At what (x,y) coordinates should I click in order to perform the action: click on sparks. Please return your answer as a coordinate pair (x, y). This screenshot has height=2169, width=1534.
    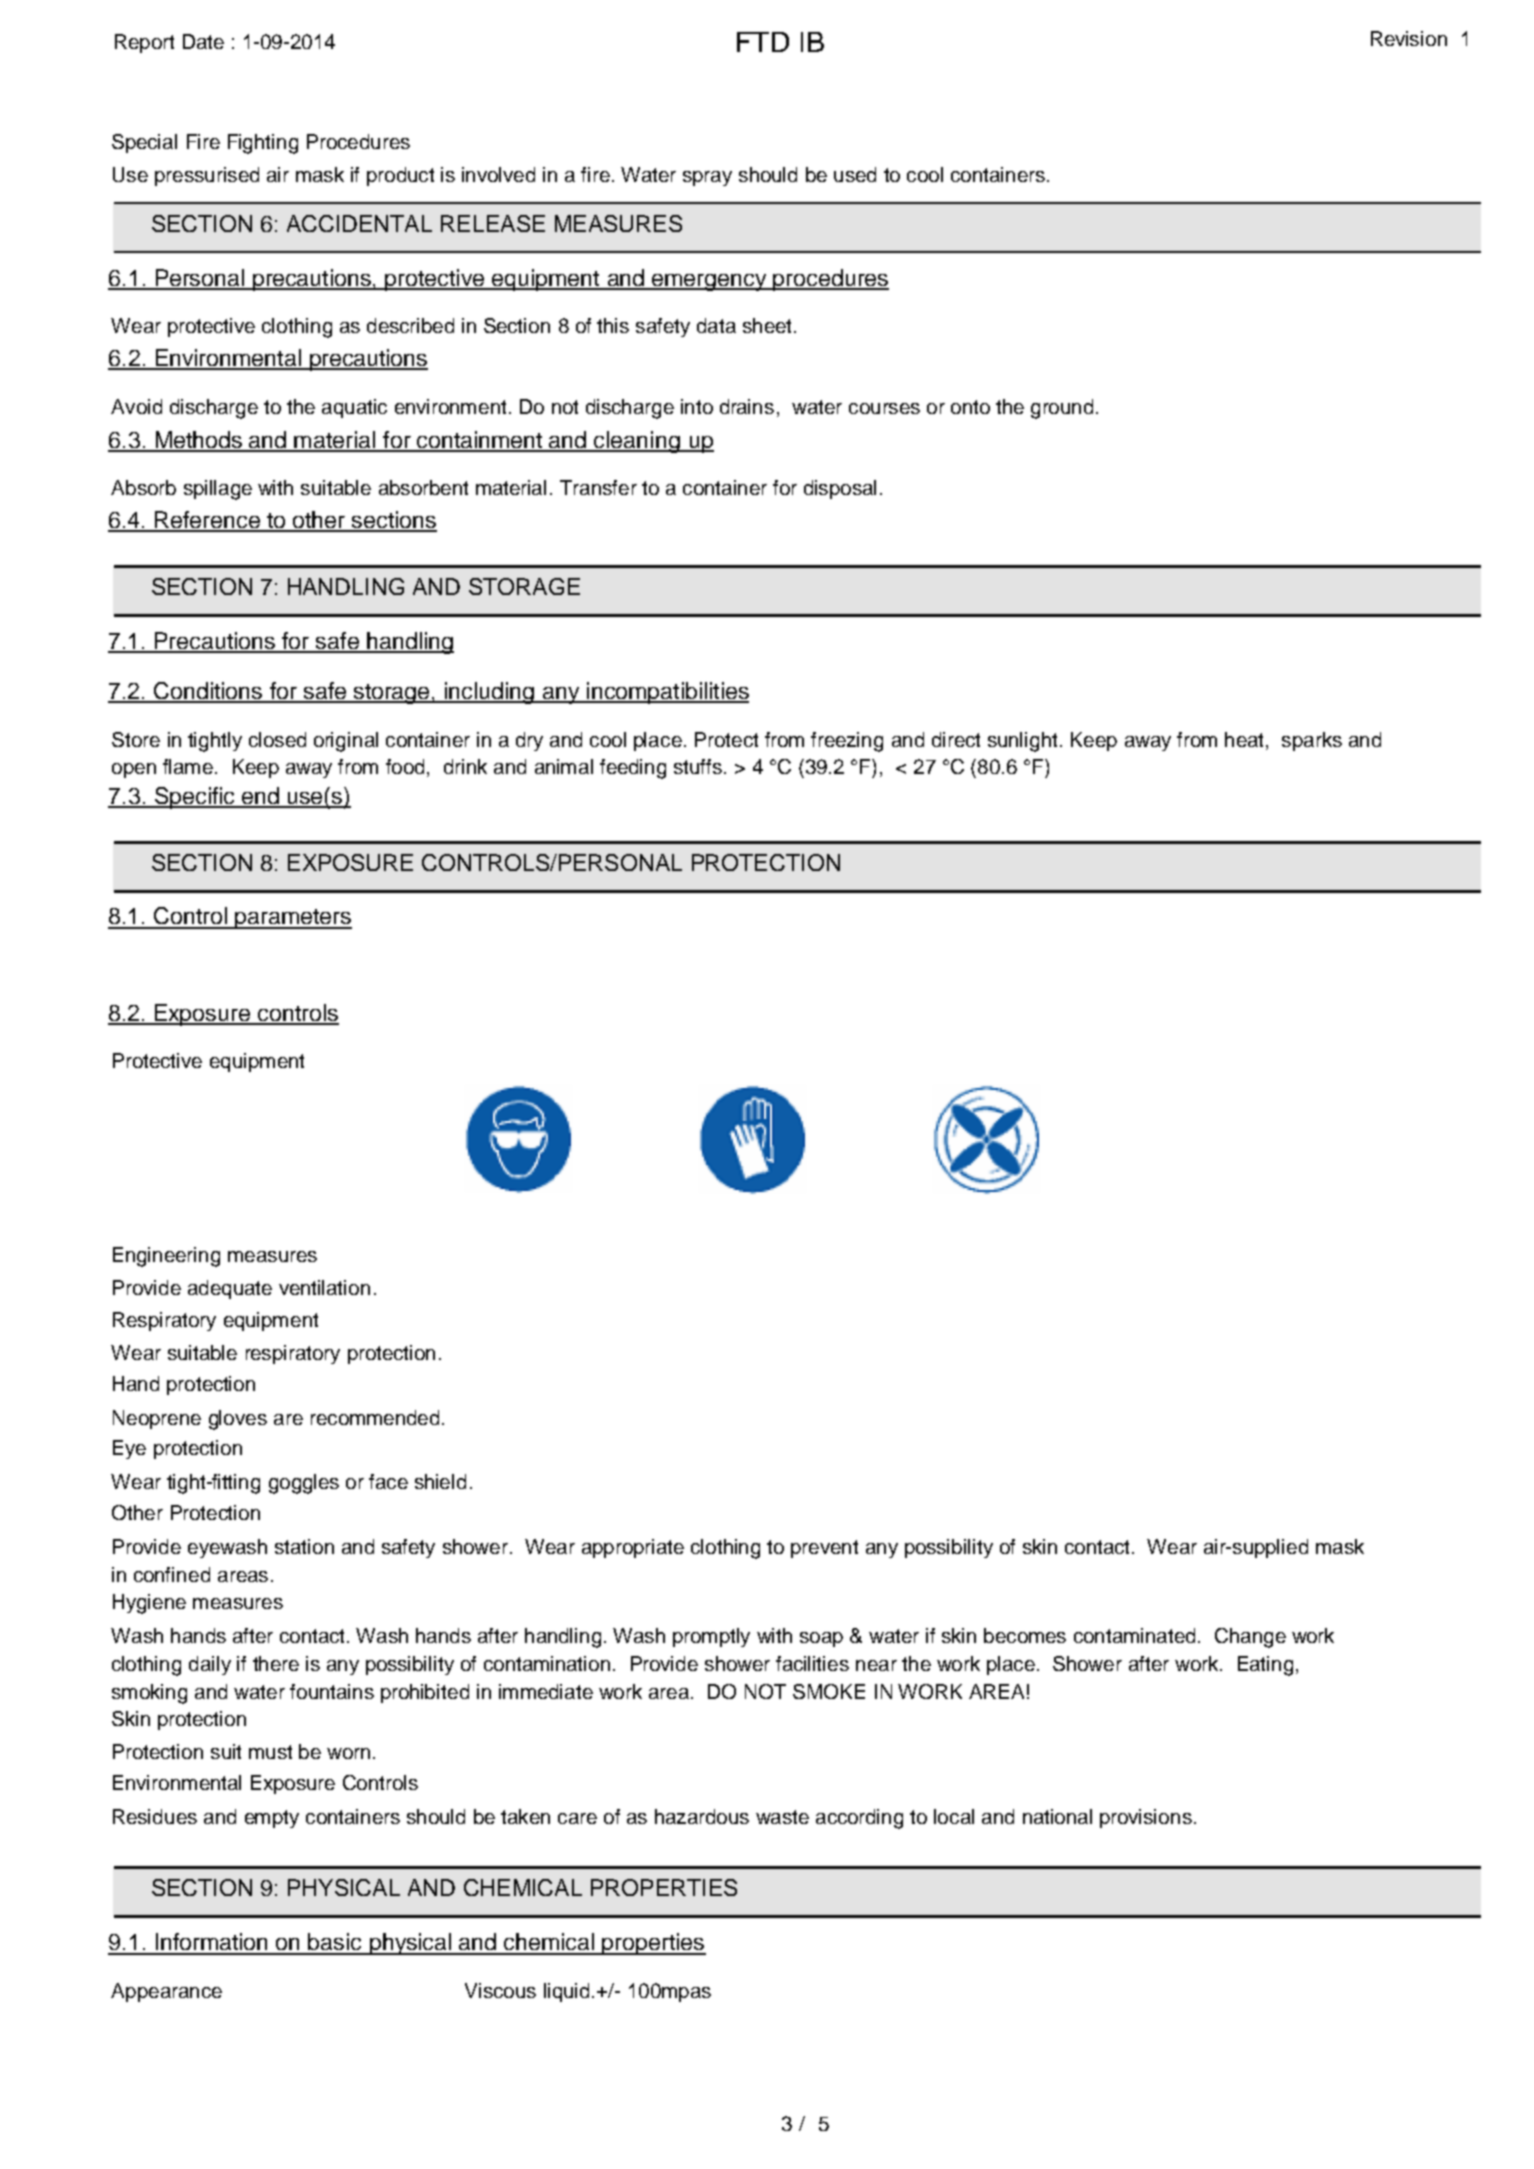
    Looking at the image, I should click on (1312, 741).
